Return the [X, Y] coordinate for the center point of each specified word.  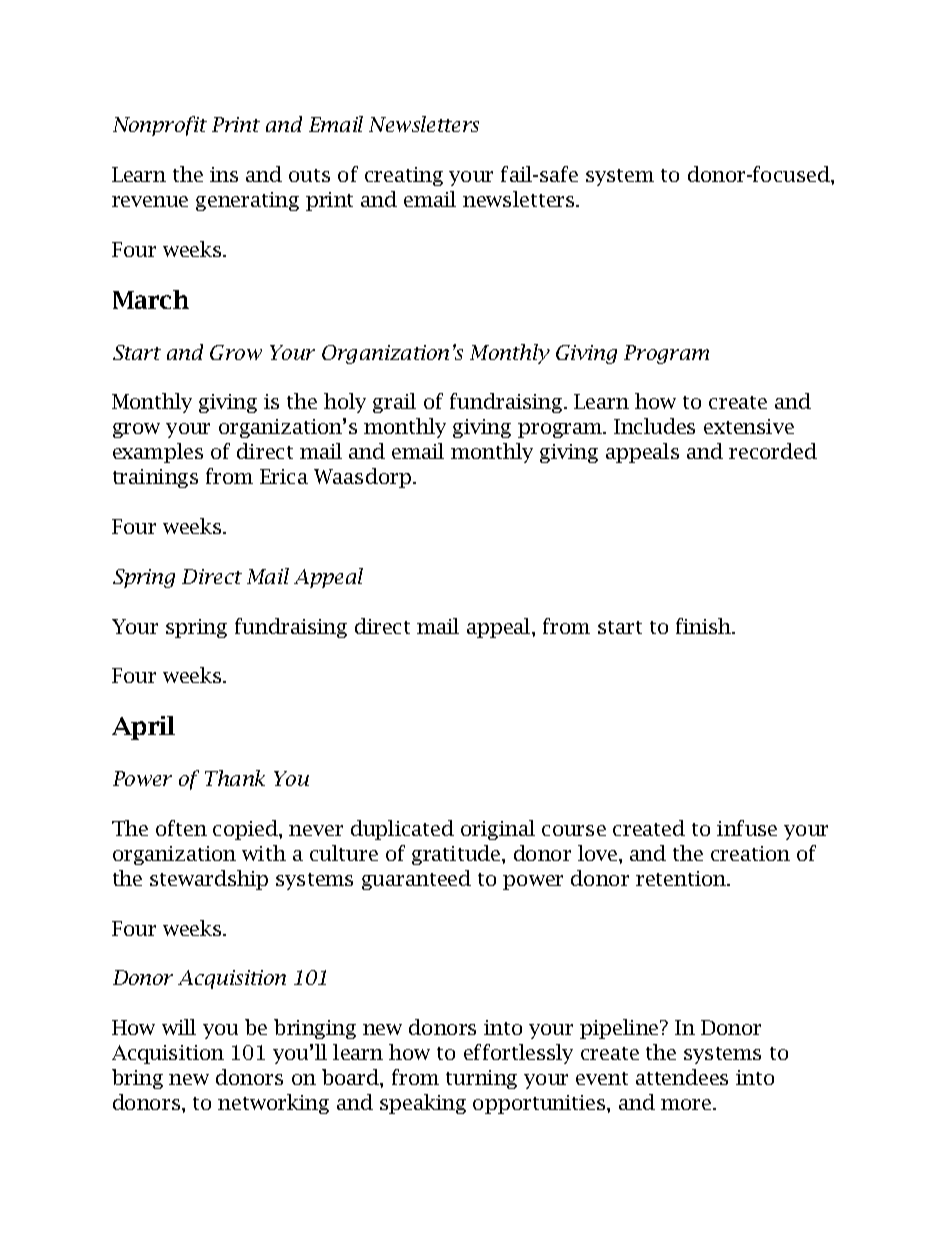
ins [224, 174]
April [143, 728]
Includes [654, 426]
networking [273, 1104]
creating [404, 176]
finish [705, 626]
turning [481, 1079]
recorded [773, 451]
